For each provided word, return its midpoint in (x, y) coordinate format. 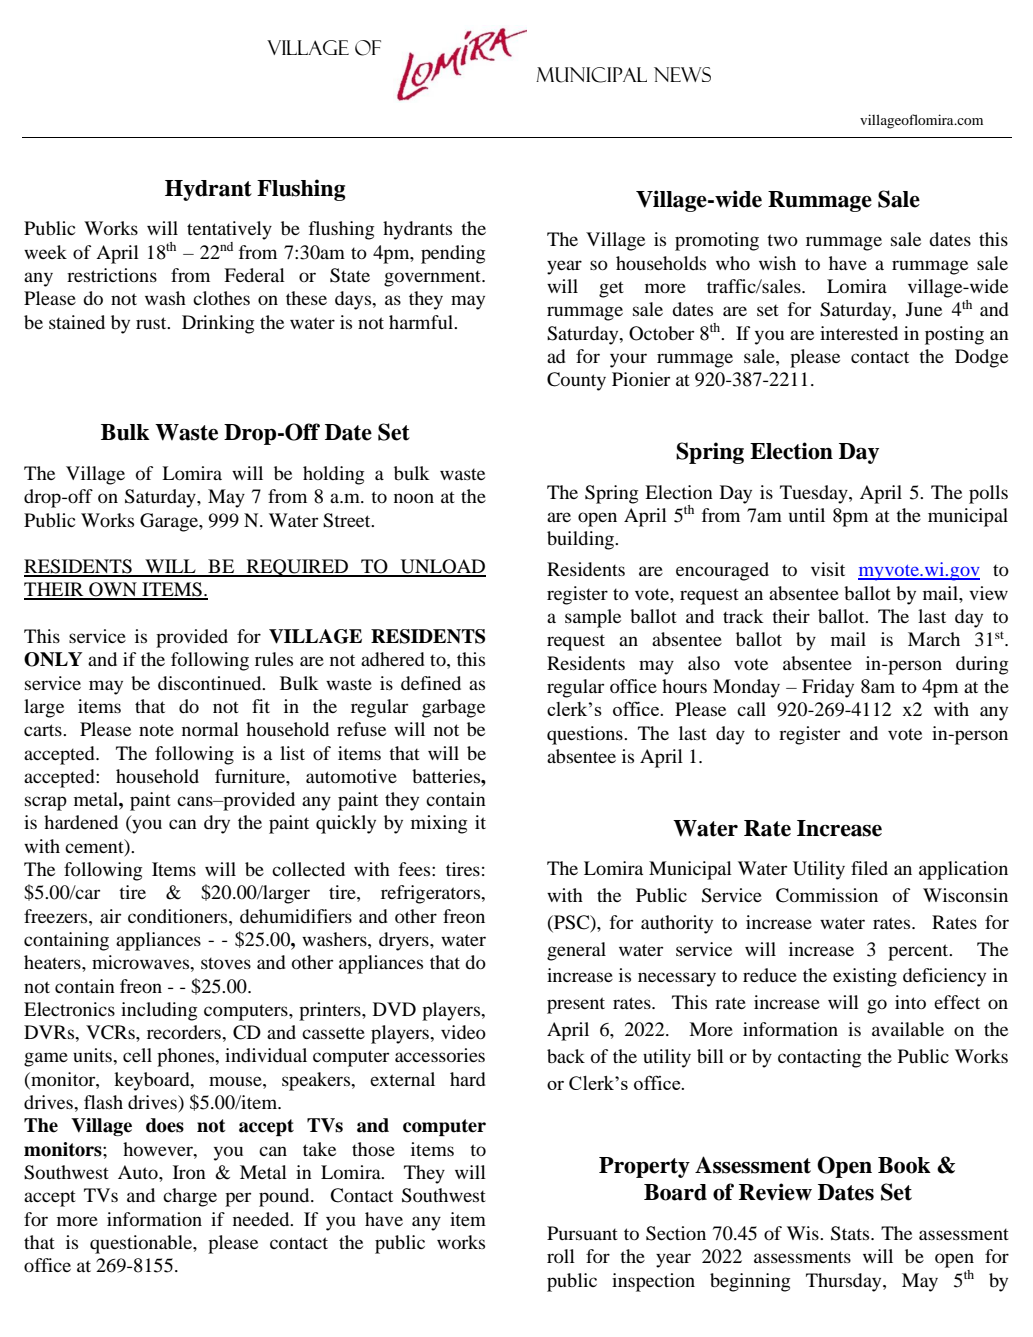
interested (859, 333)
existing (865, 977)
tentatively (229, 230)
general (576, 951)
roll (561, 1256)
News (682, 74)
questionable (142, 1244)
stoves (226, 963)
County (576, 381)
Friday (828, 688)
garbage (453, 708)
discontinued (211, 683)
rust (152, 323)
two (782, 240)
